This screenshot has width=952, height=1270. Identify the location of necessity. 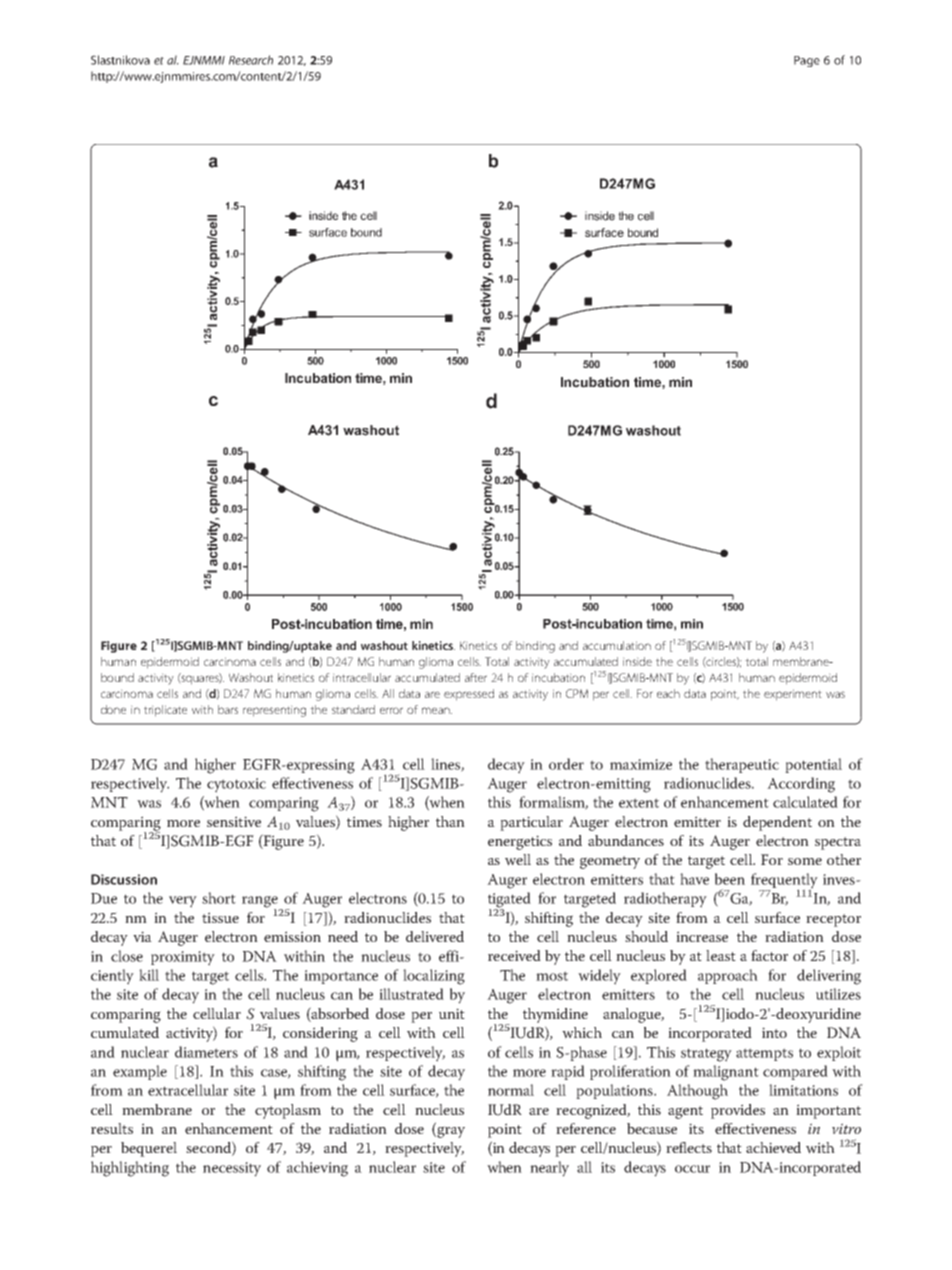
(232, 1169).
